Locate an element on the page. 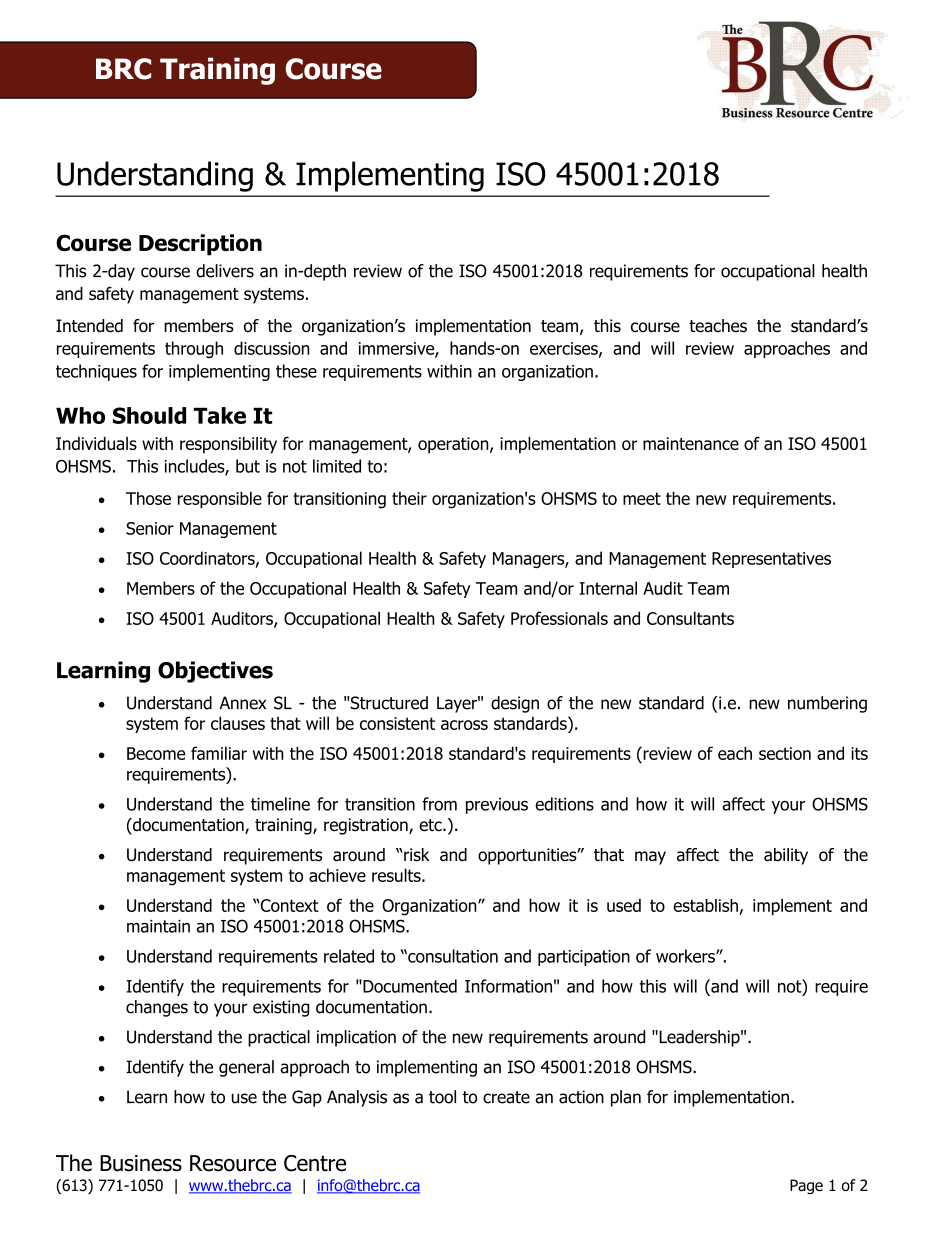  across is located at coordinates (464, 725).
